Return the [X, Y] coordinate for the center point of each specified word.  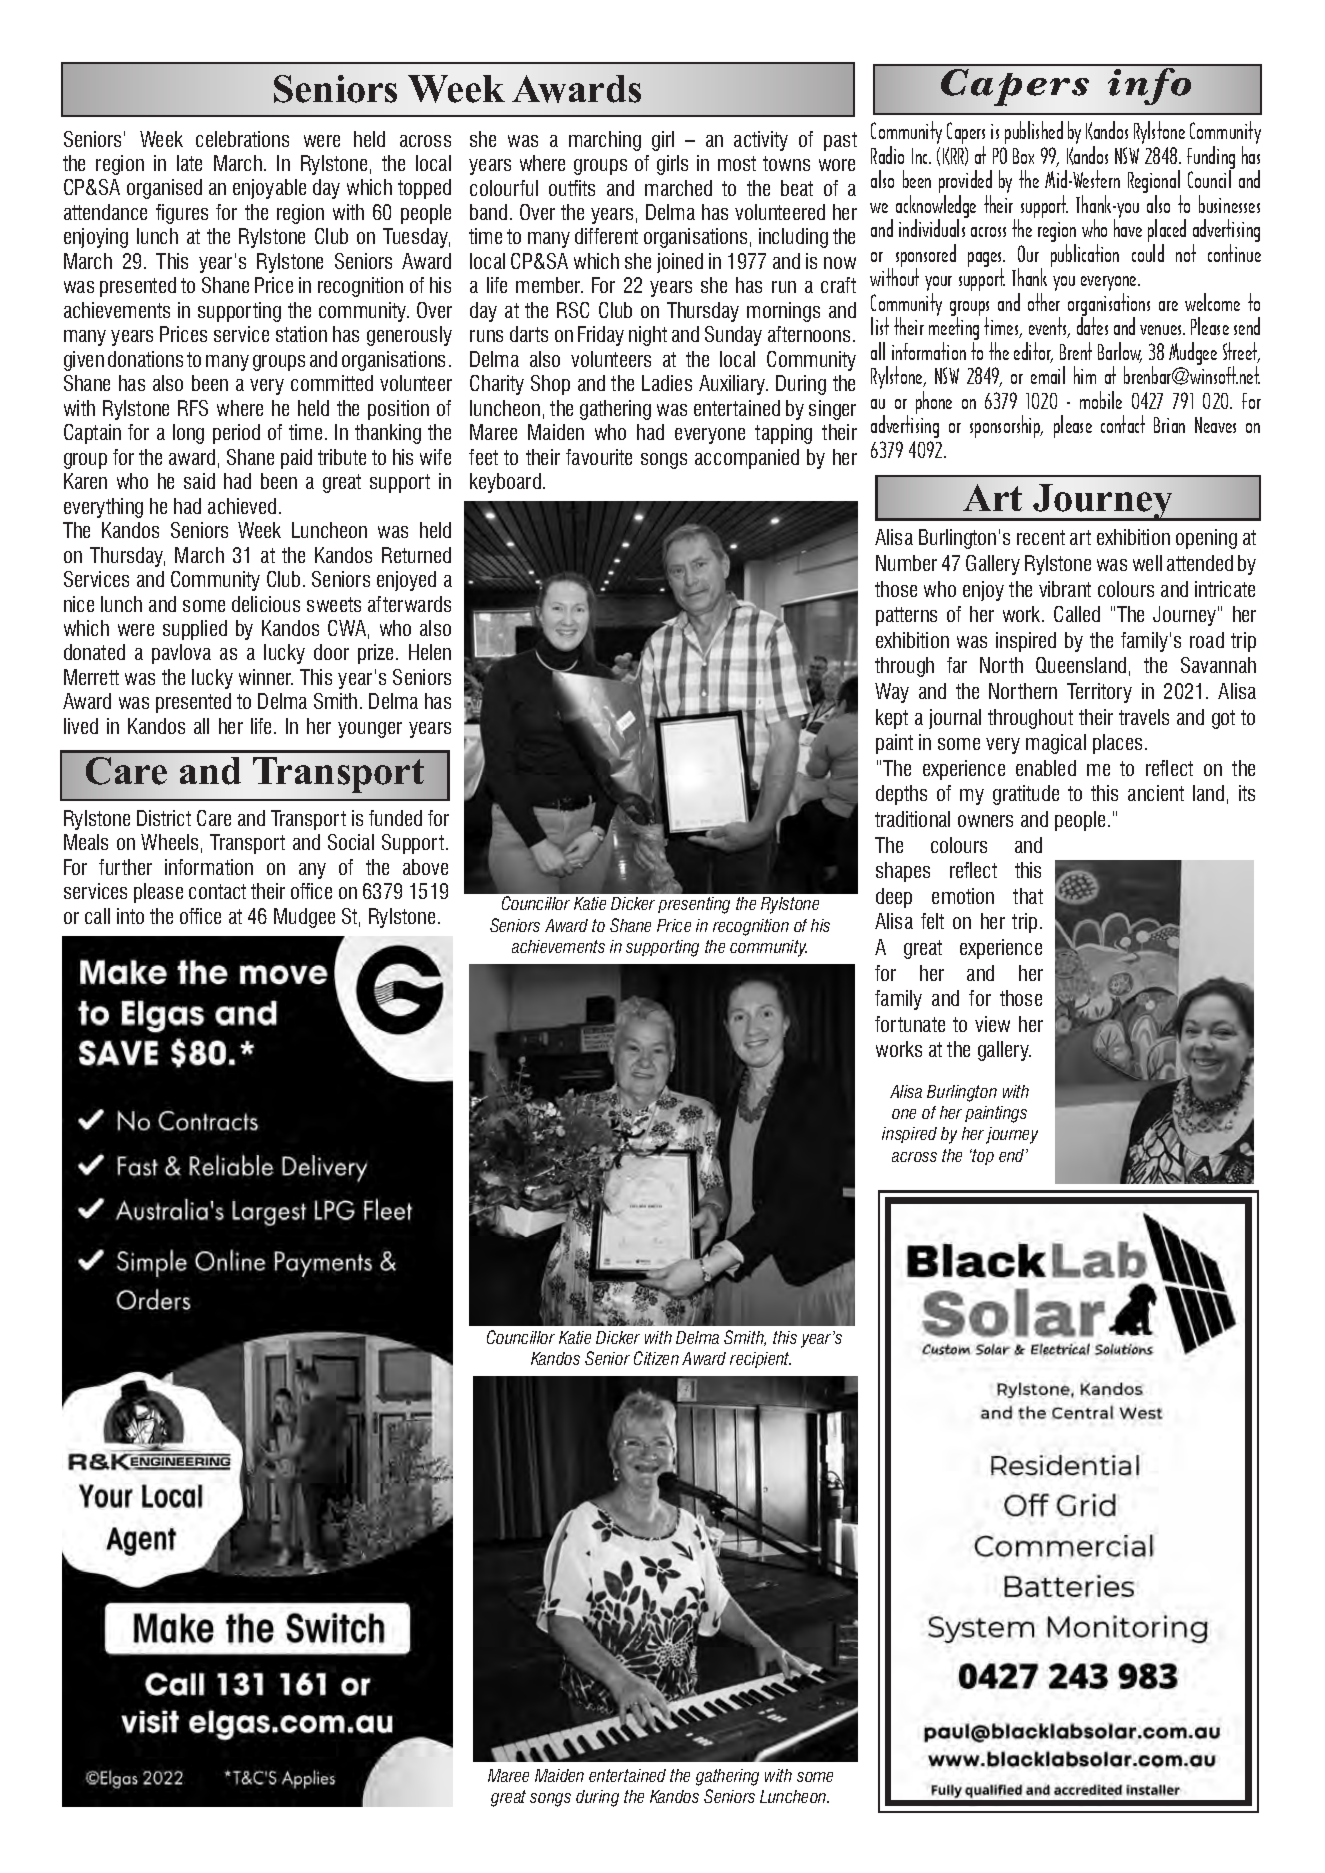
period [236, 434]
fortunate [910, 1024]
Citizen [656, 1358]
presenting [694, 905]
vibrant [1065, 589]
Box [1023, 156]
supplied [195, 630]
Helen [430, 652]
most [737, 163]
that [1028, 896]
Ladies [667, 383]
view [992, 1024]
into [130, 916]
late [189, 163]
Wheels [169, 842]
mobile [1101, 400]
